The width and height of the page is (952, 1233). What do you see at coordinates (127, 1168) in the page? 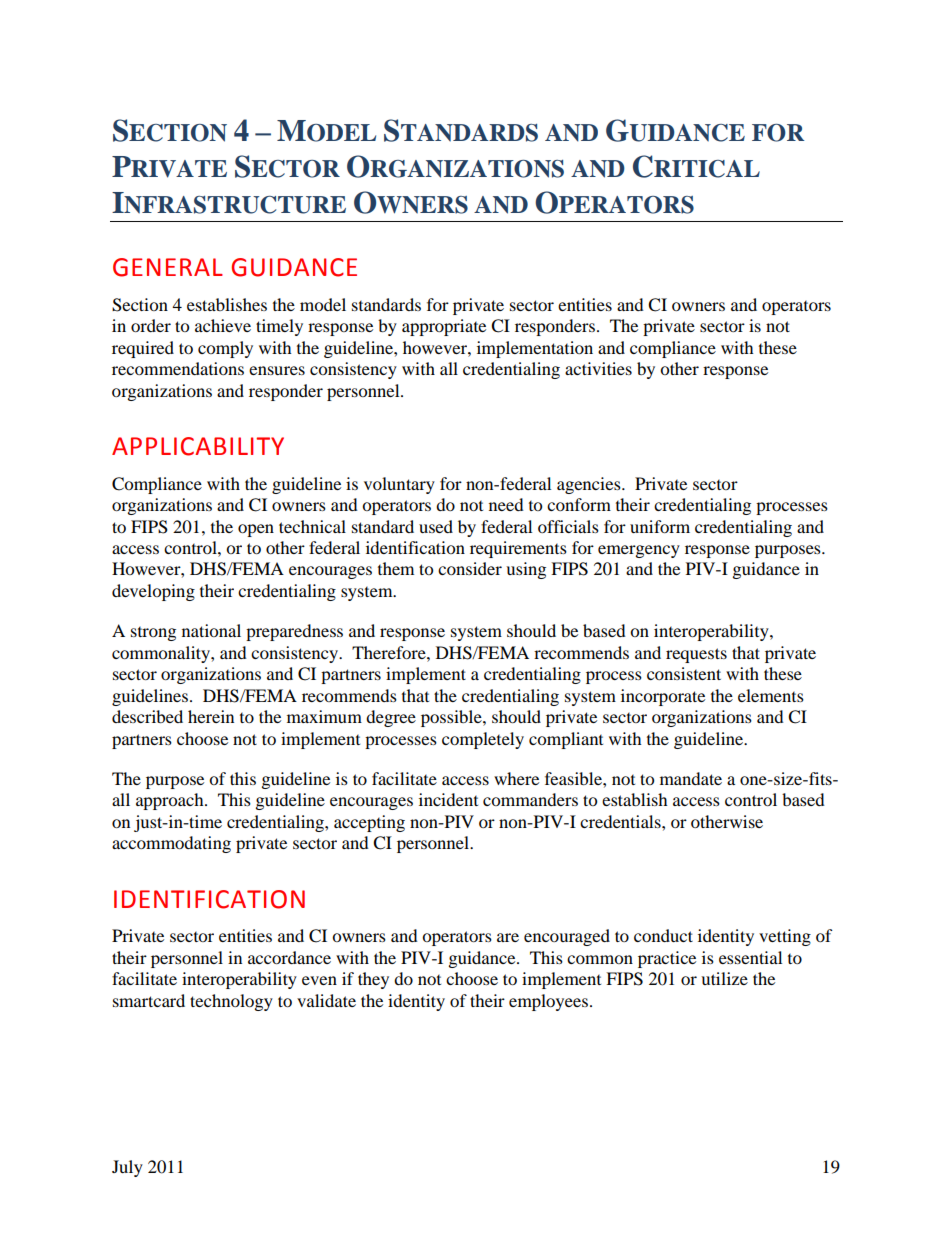
I see `July` at bounding box center [127, 1168].
